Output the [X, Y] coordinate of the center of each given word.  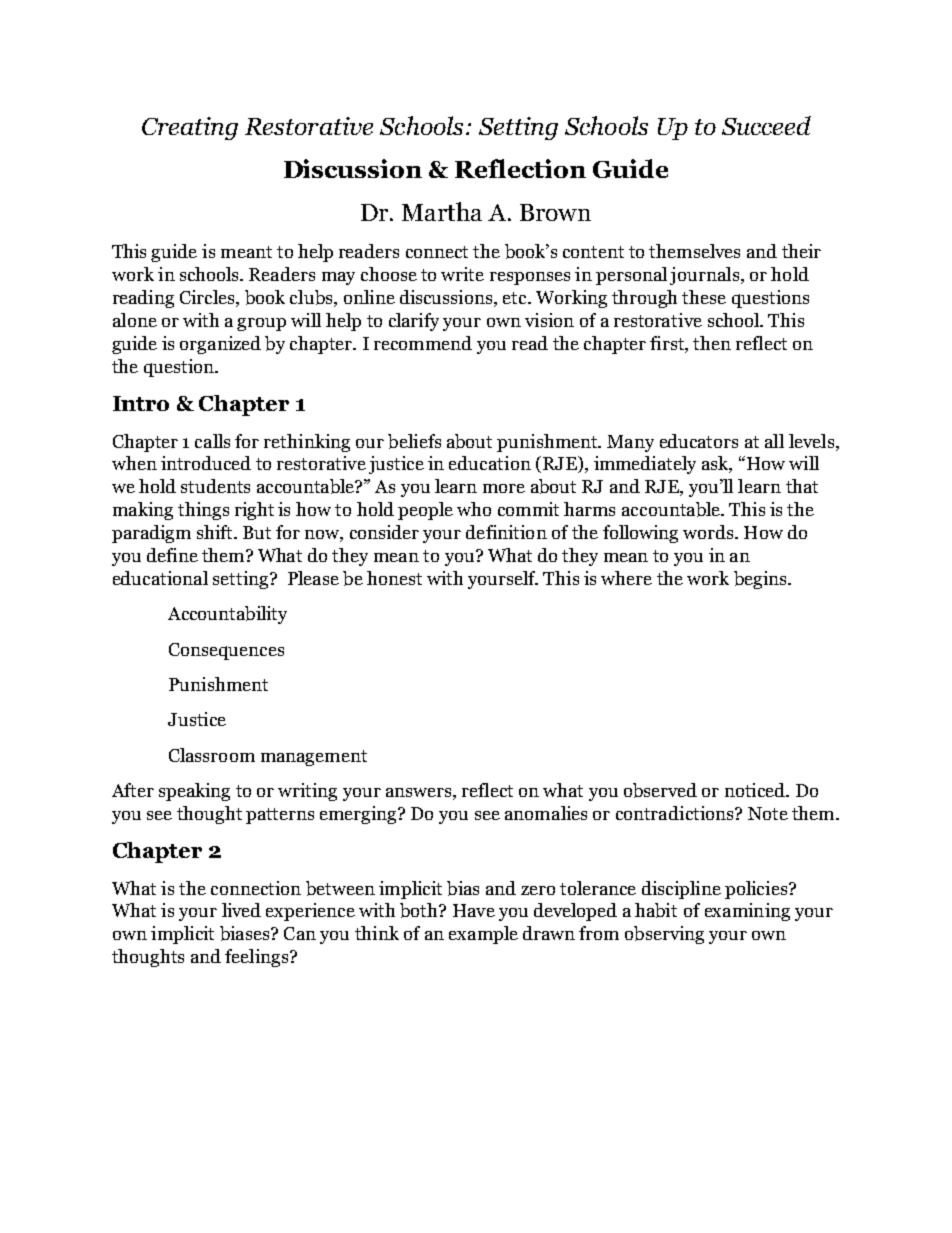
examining [747, 912]
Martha [442, 211]
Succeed [766, 125]
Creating [190, 128]
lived [241, 910]
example [483, 935]
